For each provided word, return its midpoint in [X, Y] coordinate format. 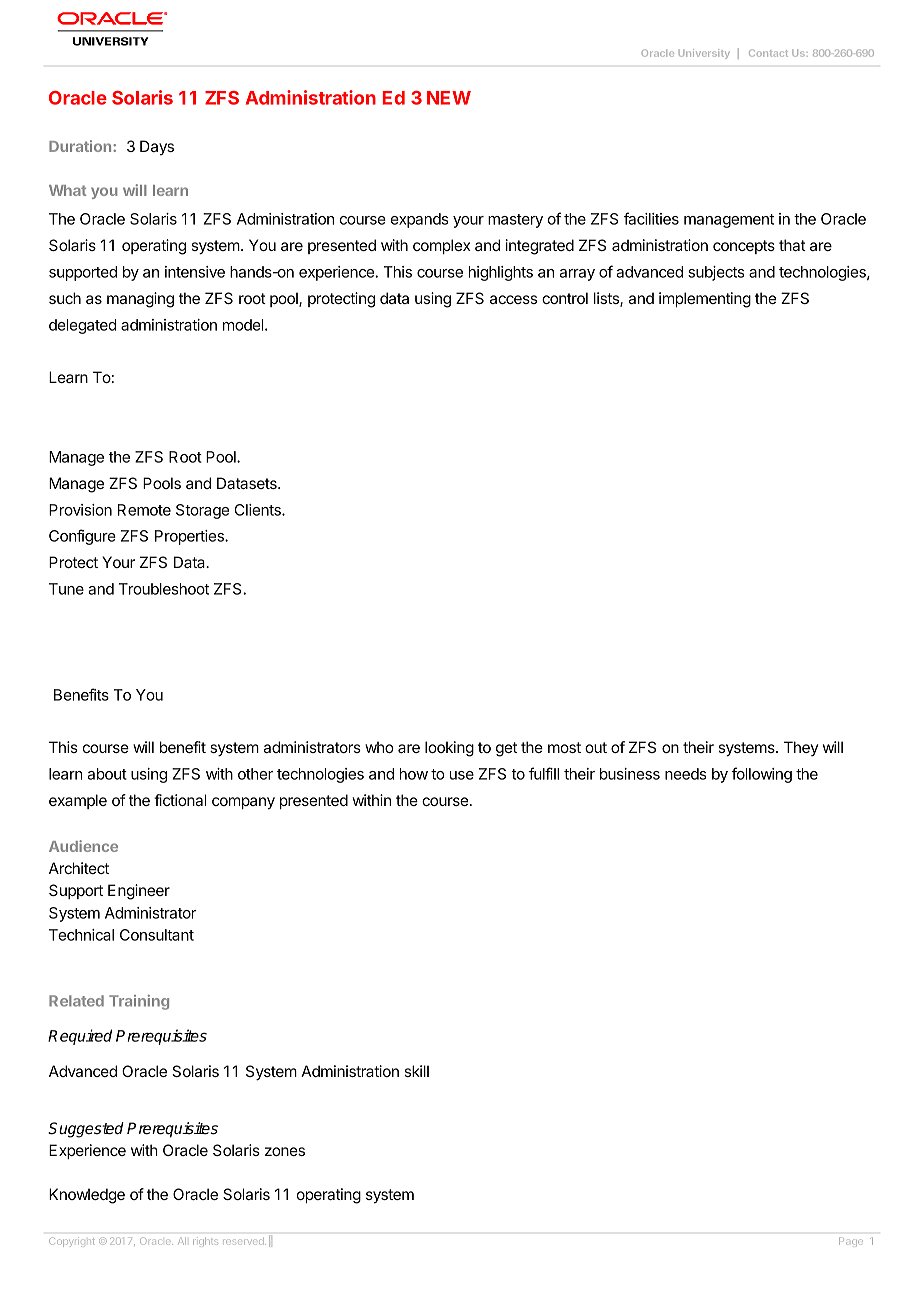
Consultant [157, 935]
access [513, 299]
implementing [705, 300]
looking [449, 749]
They [801, 748]
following [761, 775]
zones [285, 1151]
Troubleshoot [164, 589]
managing [140, 300]
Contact [768, 53]
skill [416, 1071]
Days [157, 147]
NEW [449, 98]
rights [205, 1242]
